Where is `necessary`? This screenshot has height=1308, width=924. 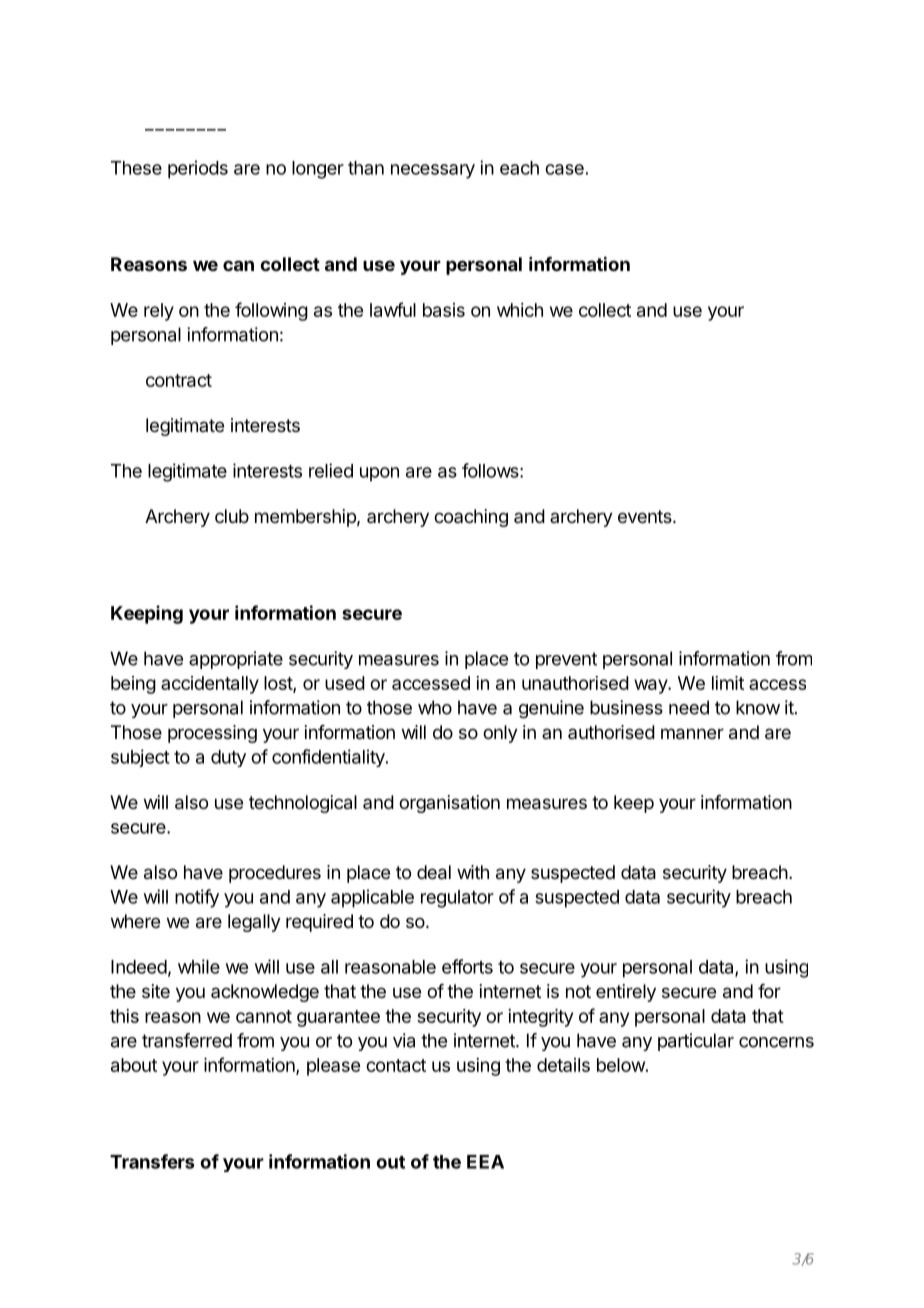
necessary is located at coordinates (433, 171).
